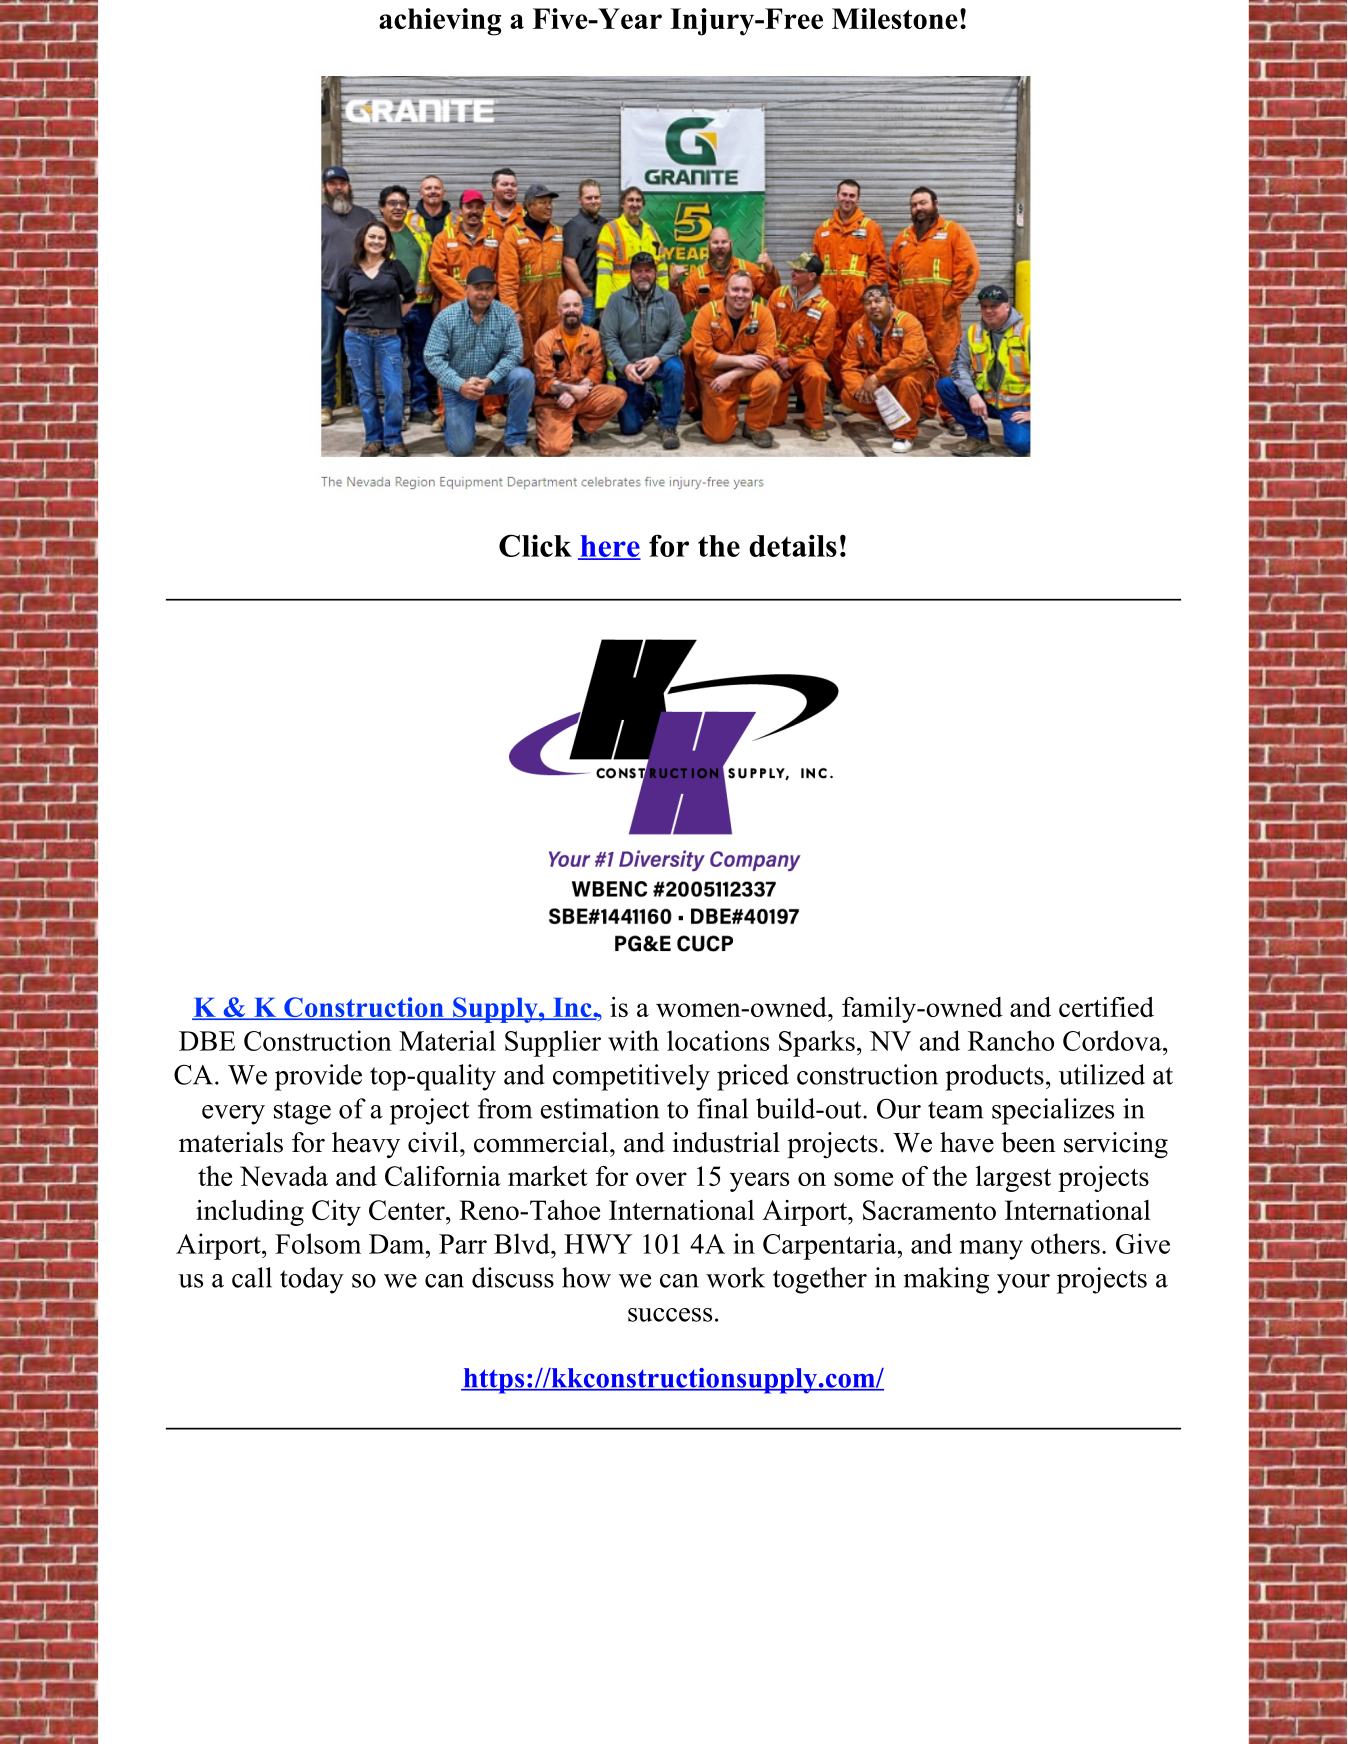  I want to click on details, so click(793, 545).
